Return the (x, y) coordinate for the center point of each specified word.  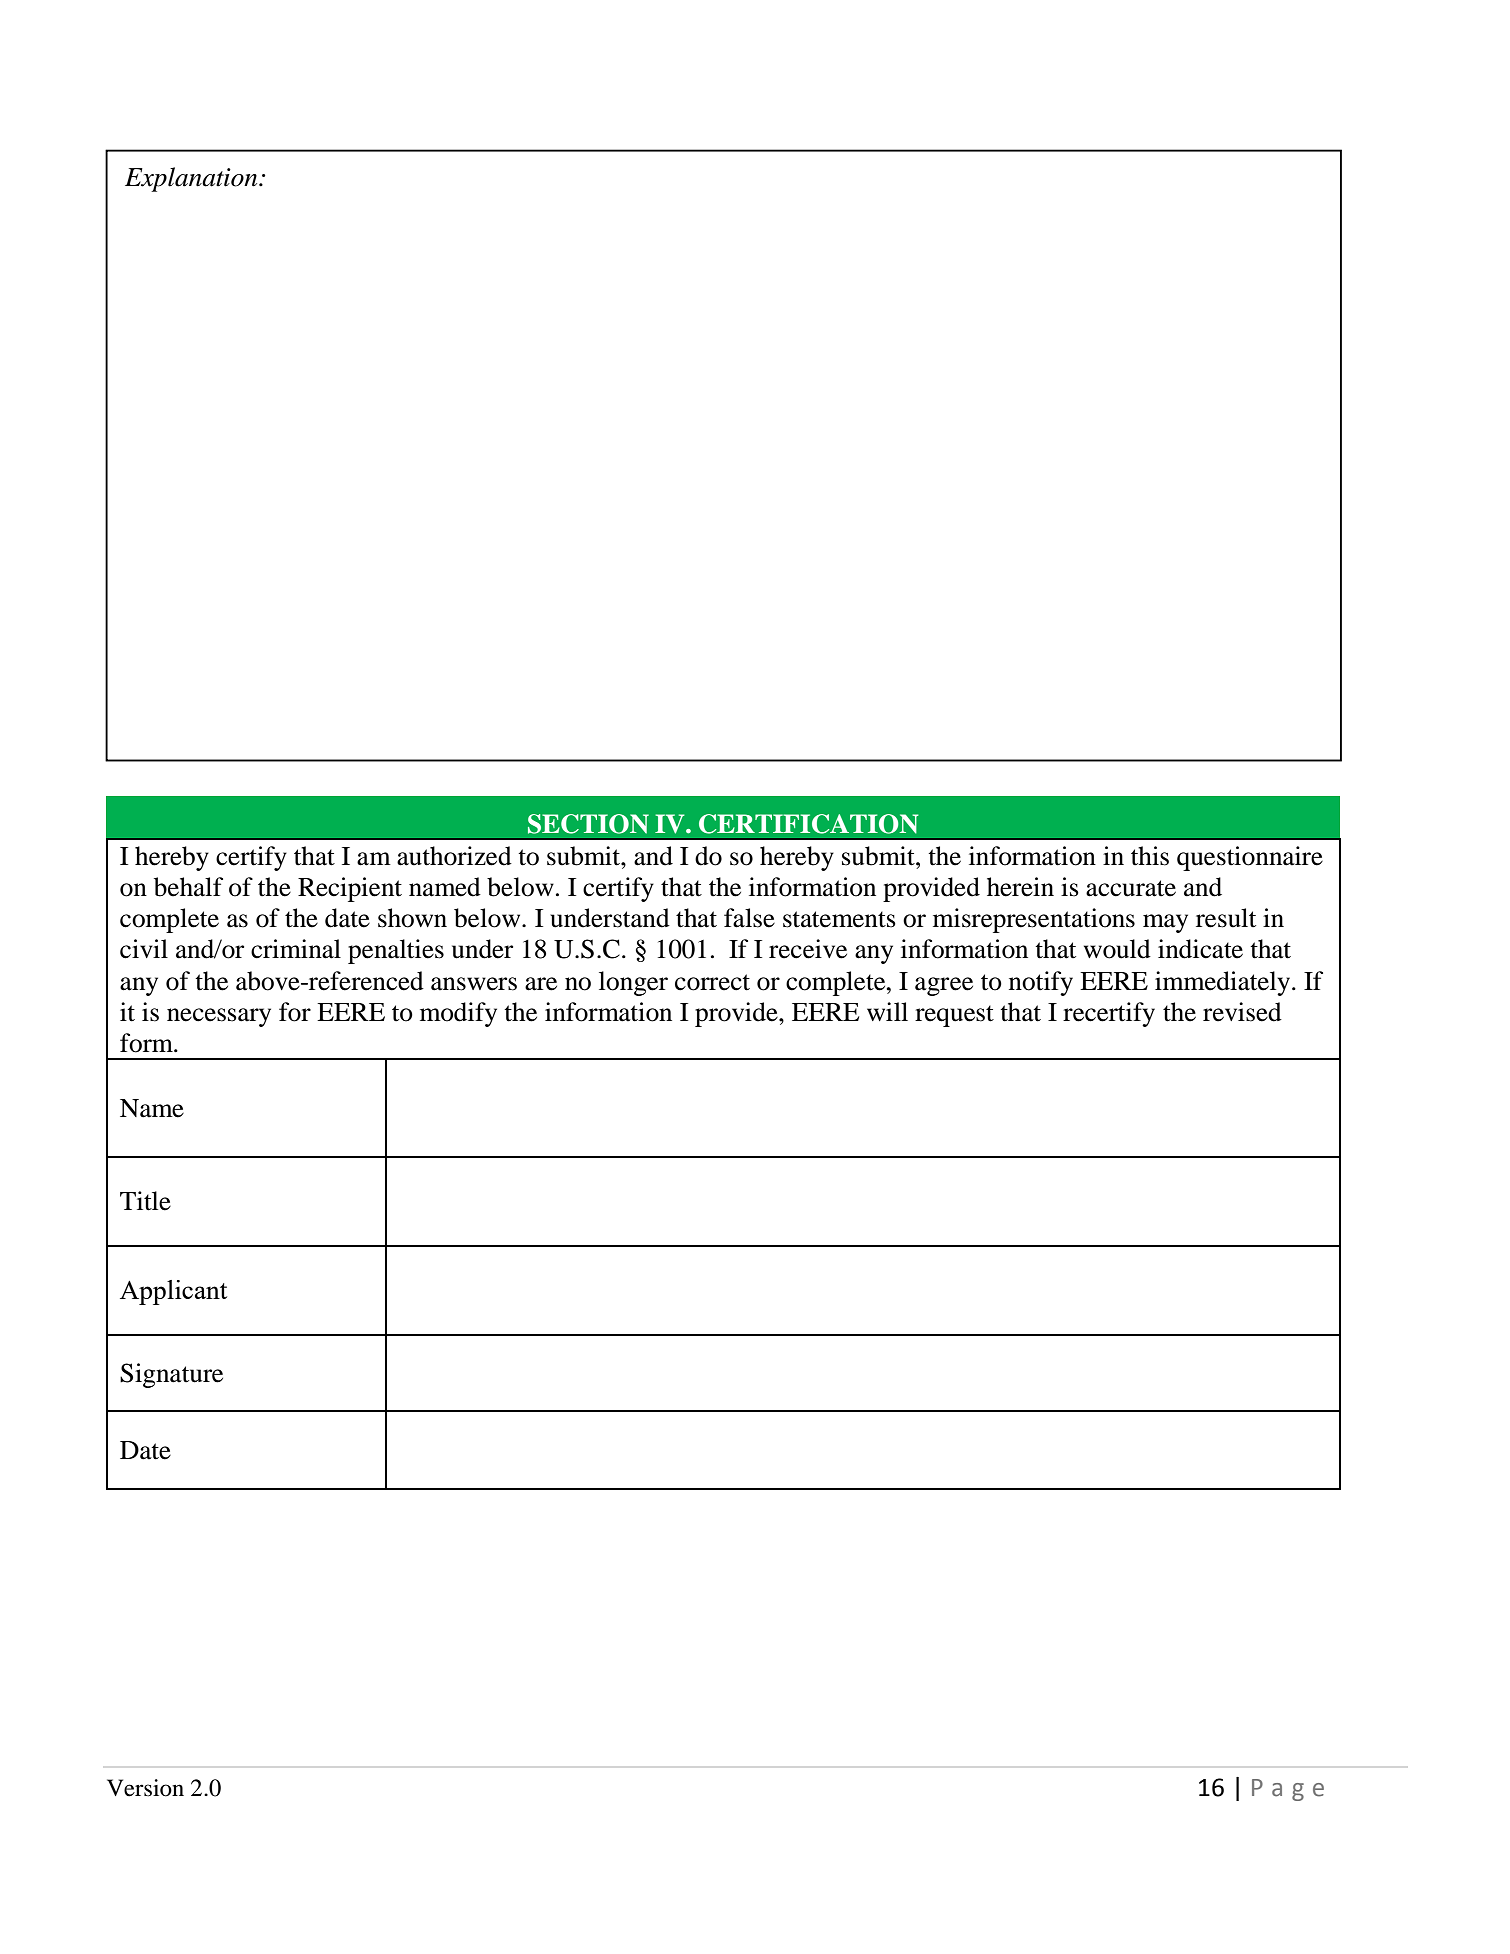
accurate (1131, 888)
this (1150, 856)
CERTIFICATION (808, 824)
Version (145, 1788)
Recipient (350, 889)
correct (712, 982)
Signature (171, 1375)
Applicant (173, 1292)
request (954, 1016)
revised (1242, 1012)
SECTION (588, 824)
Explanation (192, 179)
